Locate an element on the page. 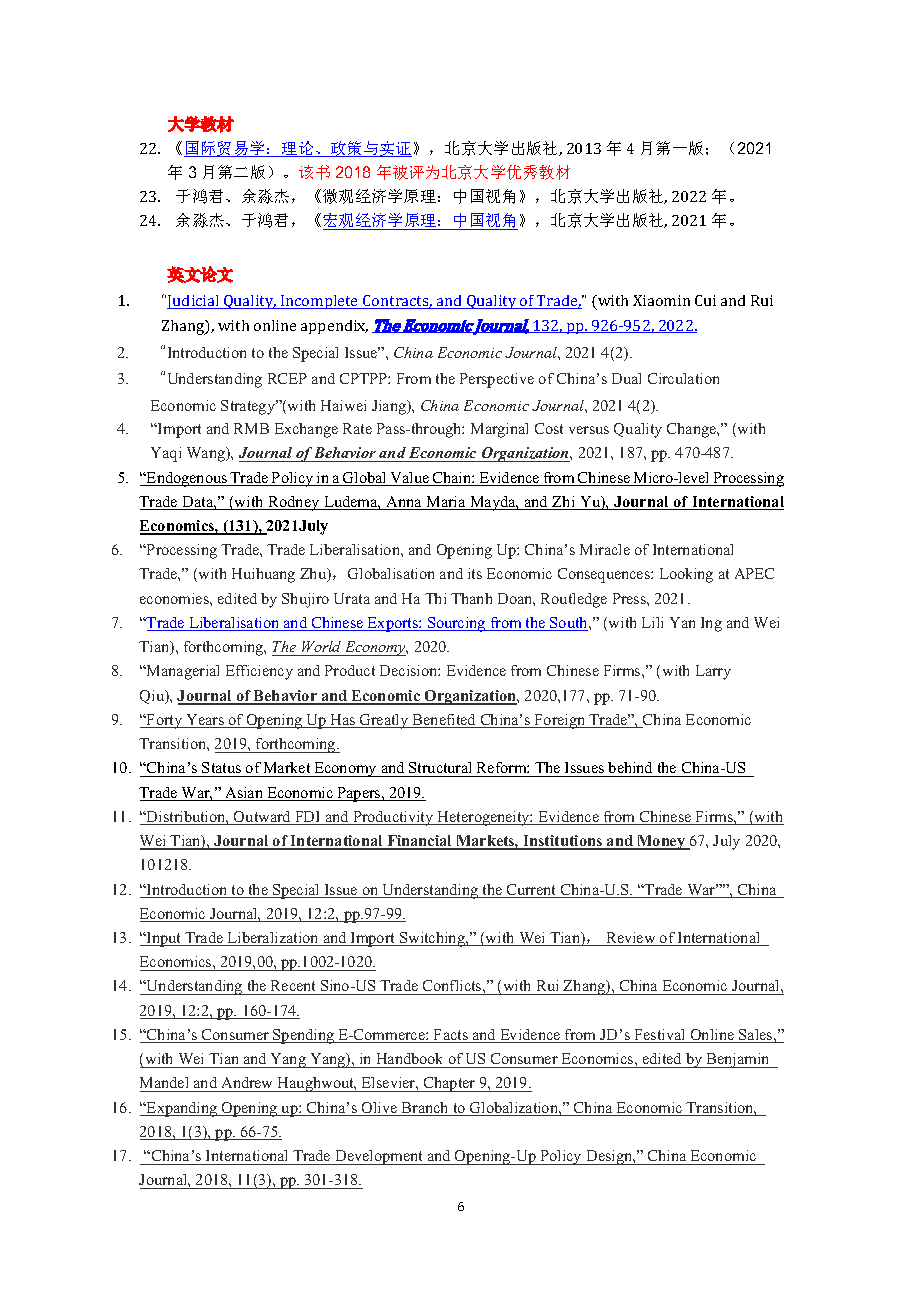 The image size is (924, 1308). economies is located at coordinates (175, 598).
